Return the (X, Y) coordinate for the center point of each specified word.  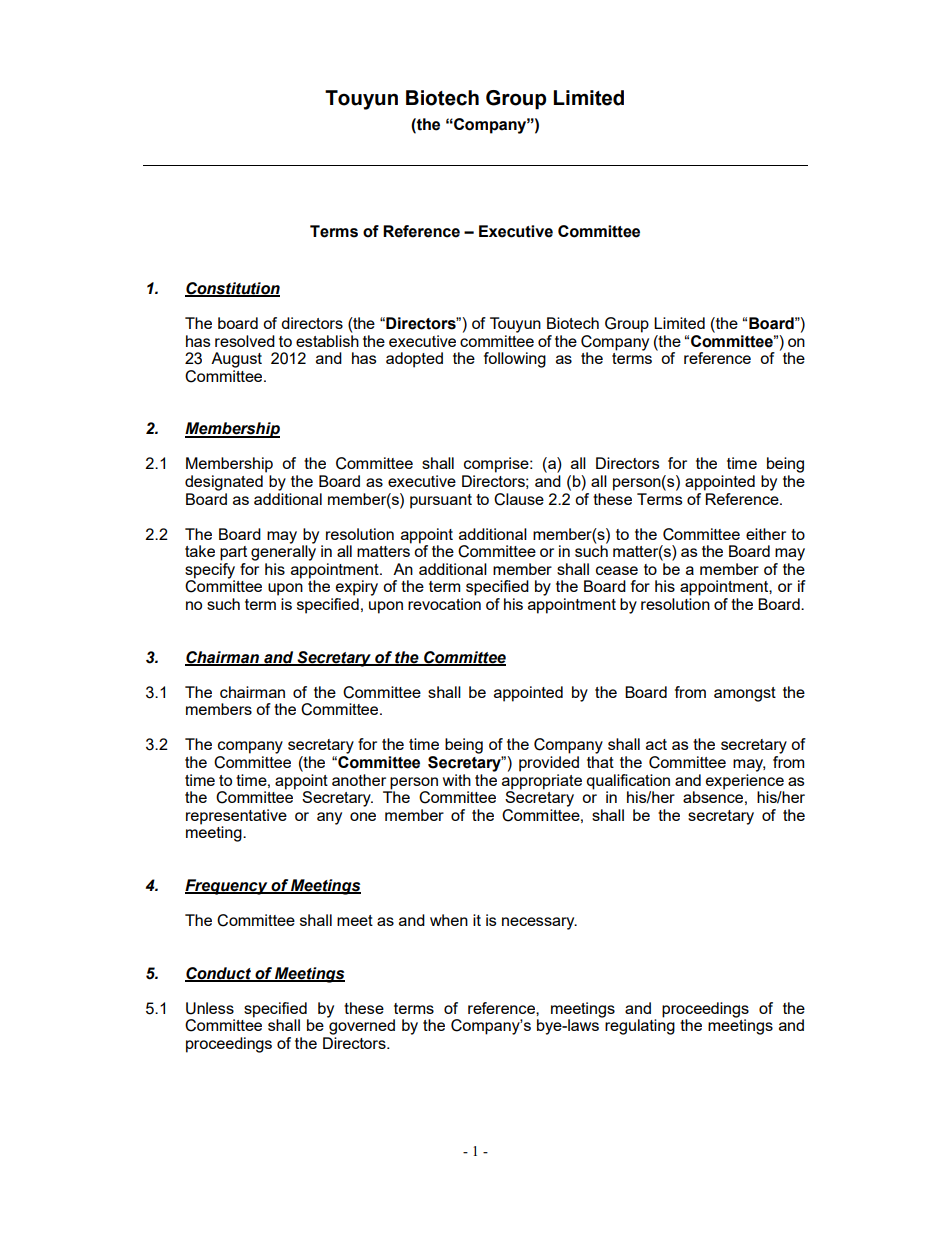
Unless (210, 1008)
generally (283, 552)
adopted (414, 360)
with (457, 780)
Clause (519, 499)
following (515, 360)
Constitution (232, 289)
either (766, 534)
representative (236, 817)
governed (361, 1026)
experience (745, 780)
